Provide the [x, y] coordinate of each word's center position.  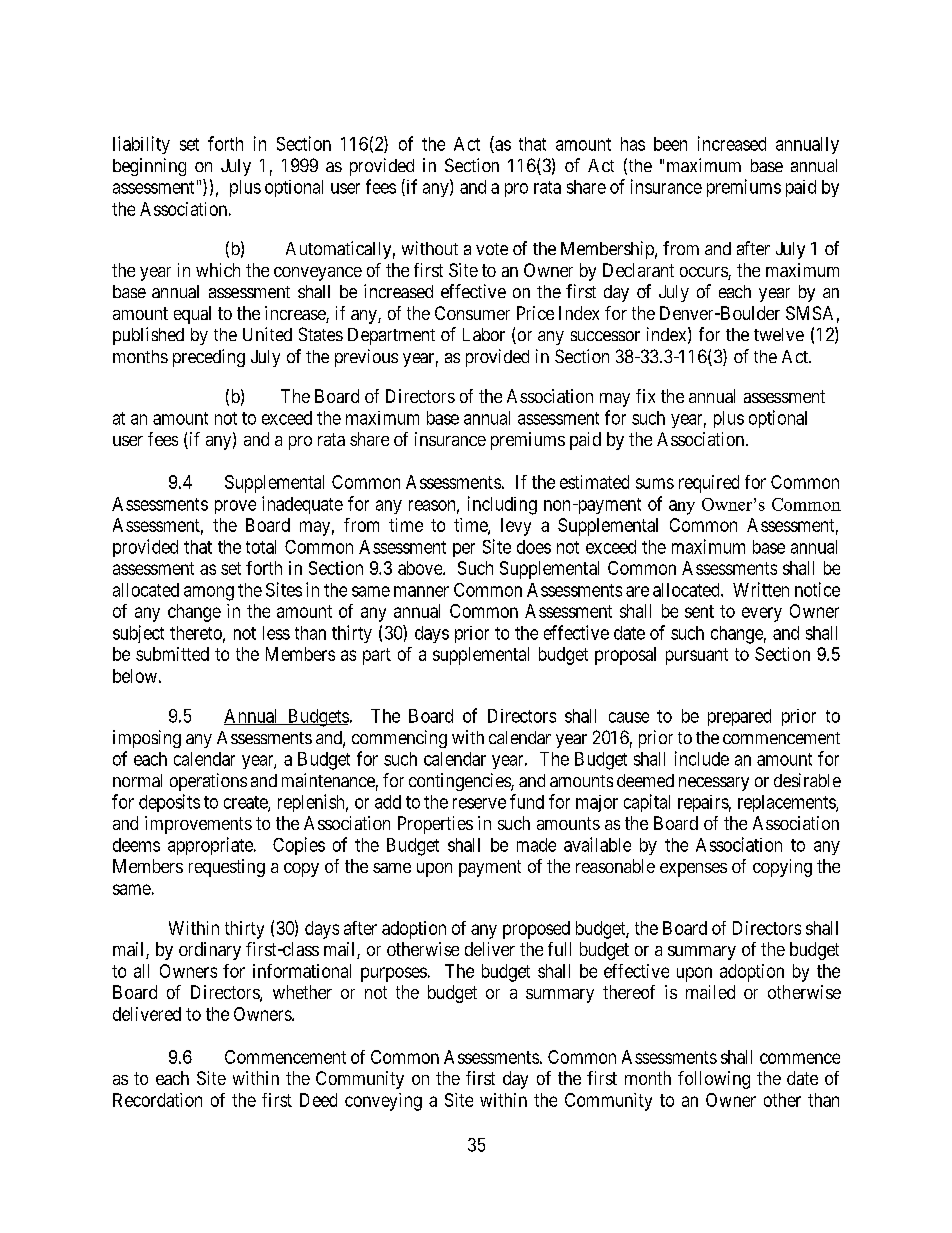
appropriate [211, 846]
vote [492, 249]
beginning [149, 167]
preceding [209, 358]
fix [645, 396]
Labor [484, 334]
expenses [693, 870]
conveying [383, 1102]
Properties [435, 825]
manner [421, 591]
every [762, 614]
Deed [318, 1100]
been [670, 144]
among [209, 593]
